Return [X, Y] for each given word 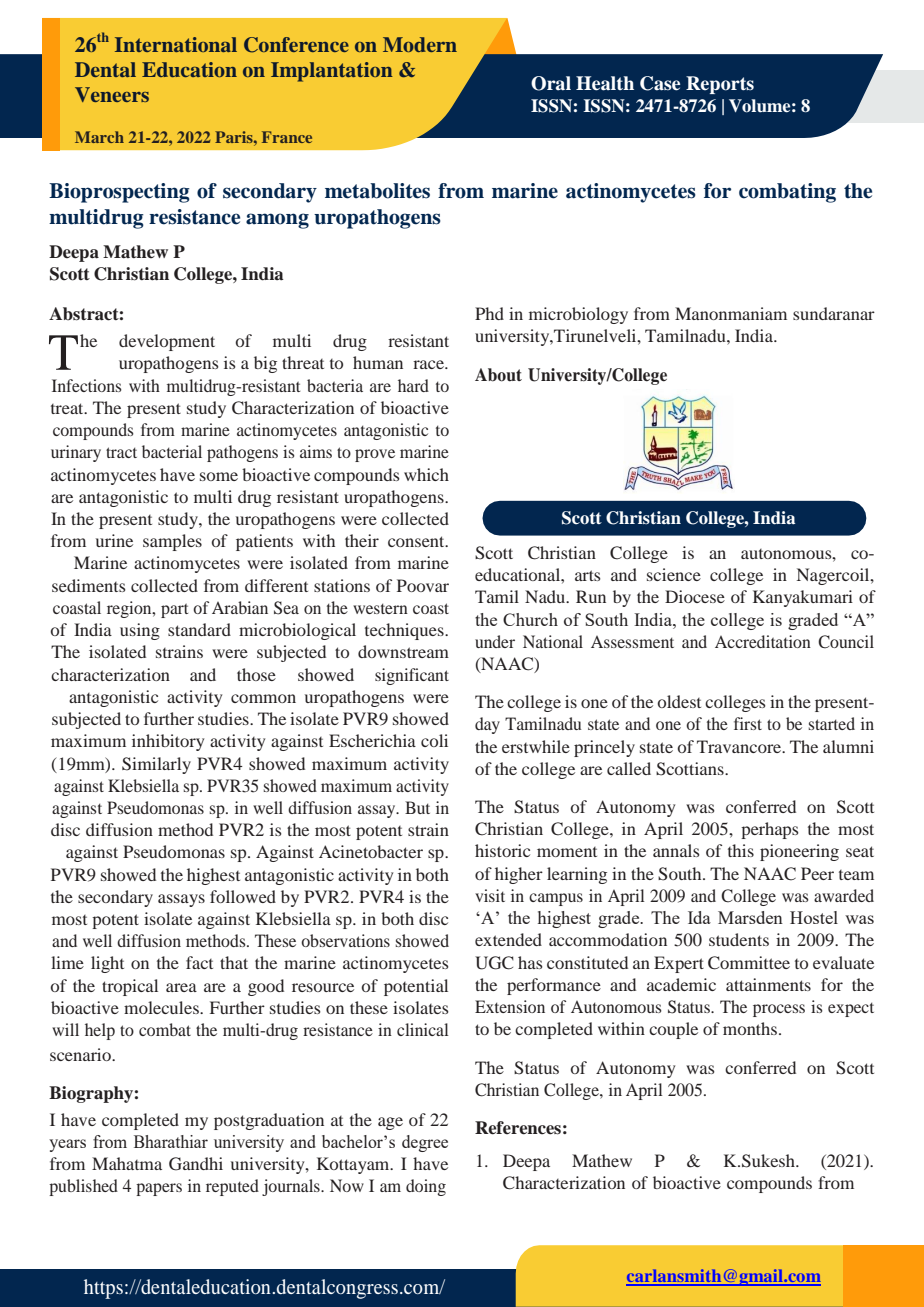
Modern [420, 44]
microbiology [578, 315]
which [426, 474]
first [748, 723]
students [739, 939]
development [167, 342]
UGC [494, 963]
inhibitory [168, 742]
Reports [720, 85]
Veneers [112, 94]
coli [434, 740]
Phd [489, 313]
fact [199, 962]
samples [172, 542]
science [674, 574]
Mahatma [127, 1163]
